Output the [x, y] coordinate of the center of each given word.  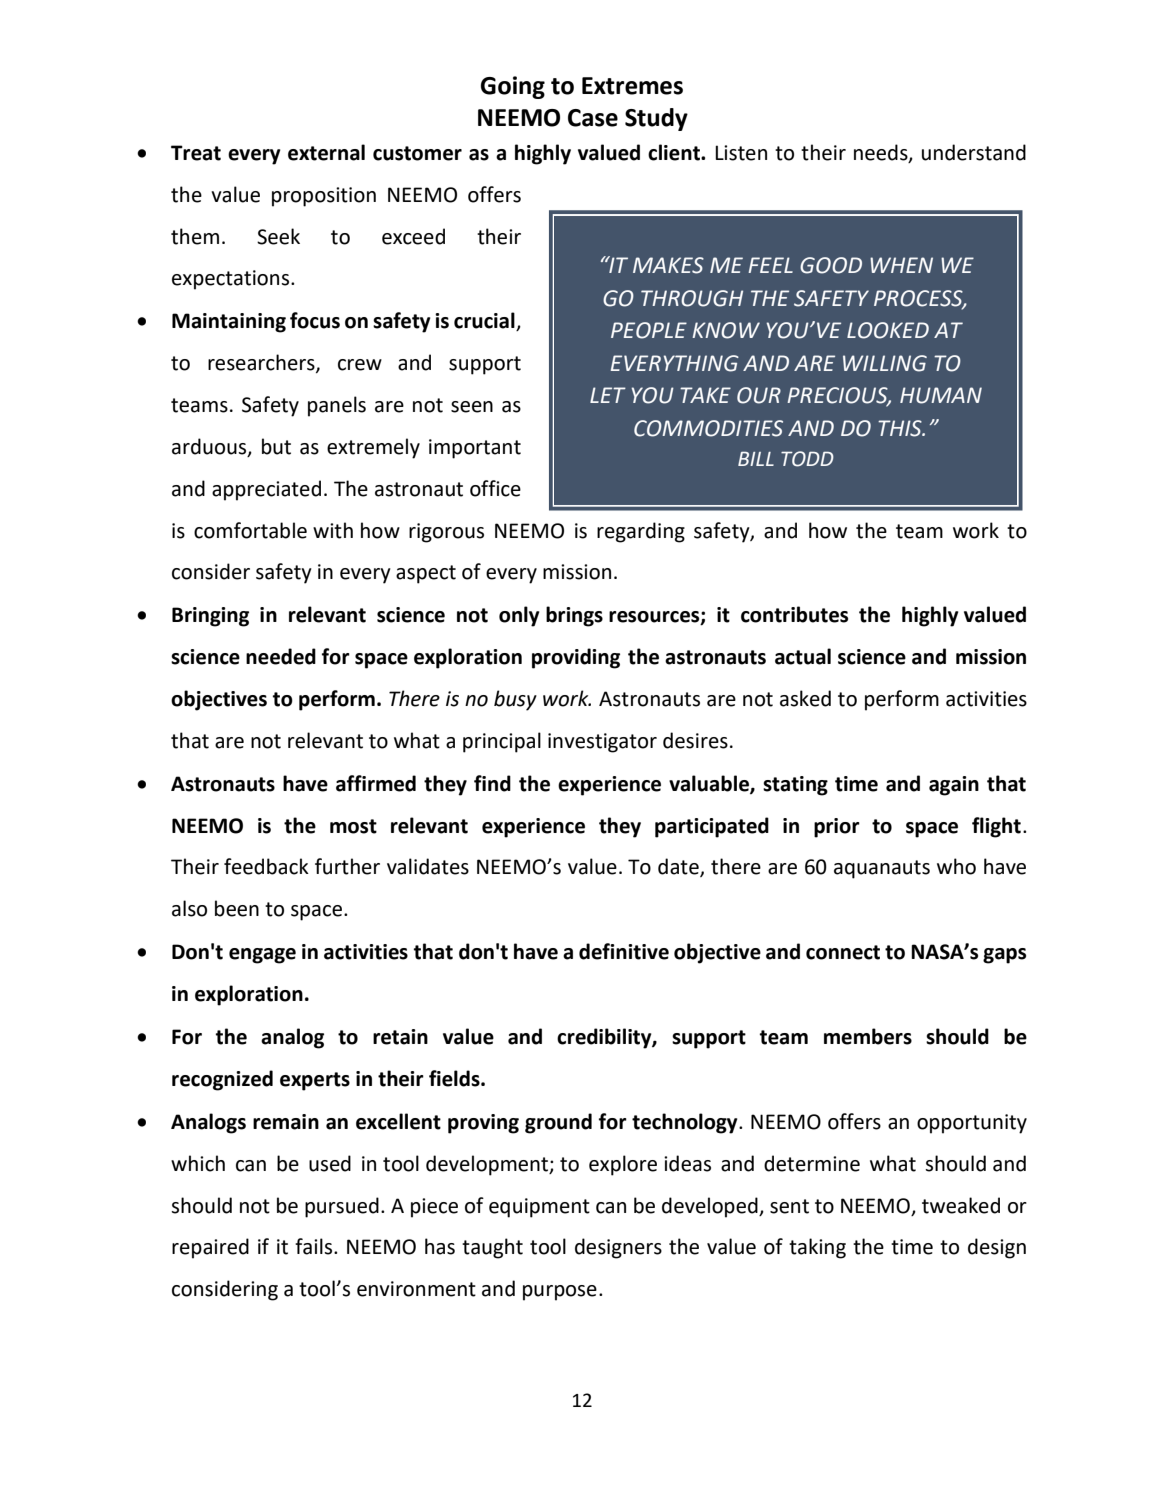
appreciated [266, 490]
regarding [641, 532]
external [326, 152]
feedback [266, 866]
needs [882, 153]
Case [593, 118]
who [956, 866]
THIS [901, 428]
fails [315, 1246]
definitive [624, 951]
